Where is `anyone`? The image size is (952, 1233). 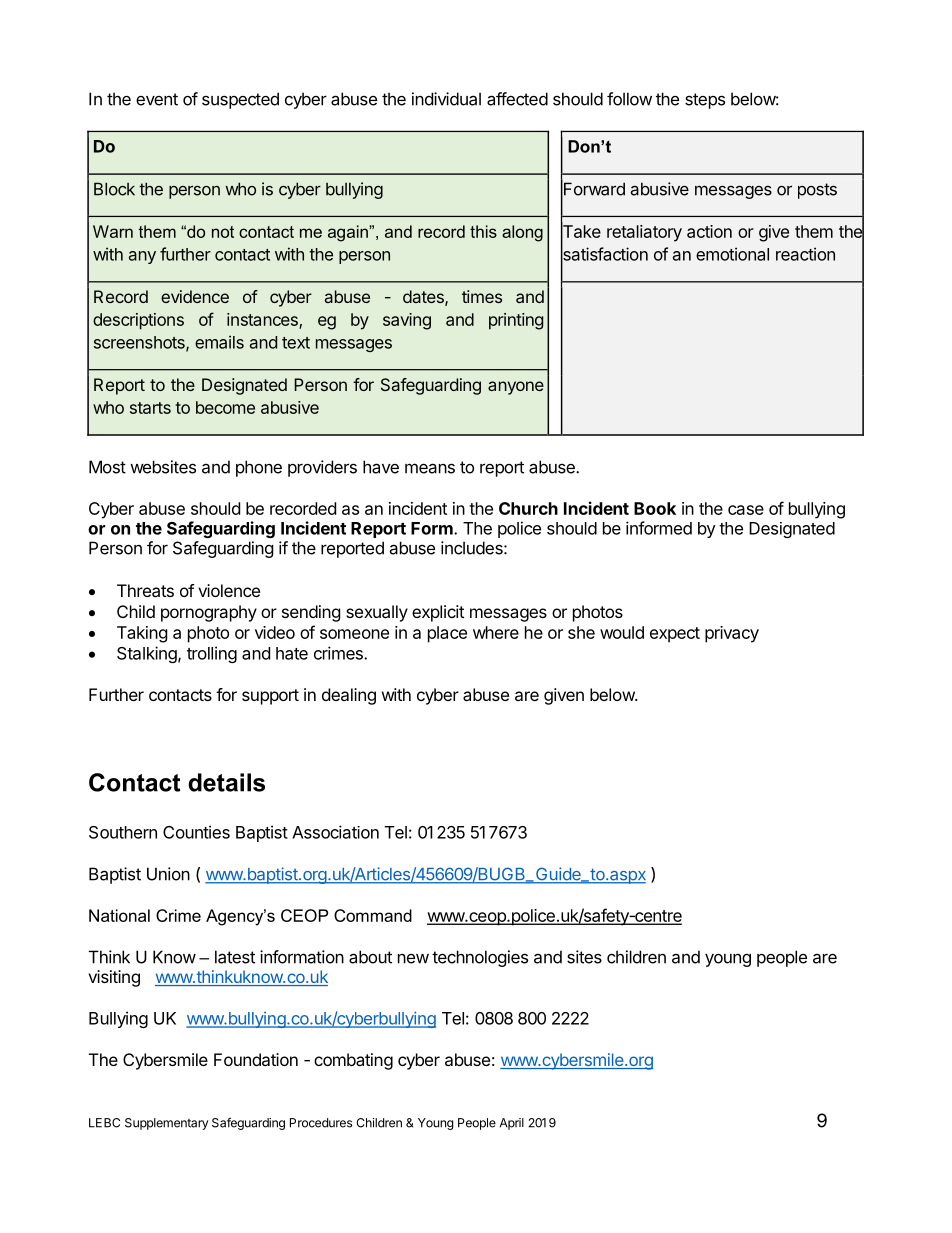 anyone is located at coordinates (516, 388).
